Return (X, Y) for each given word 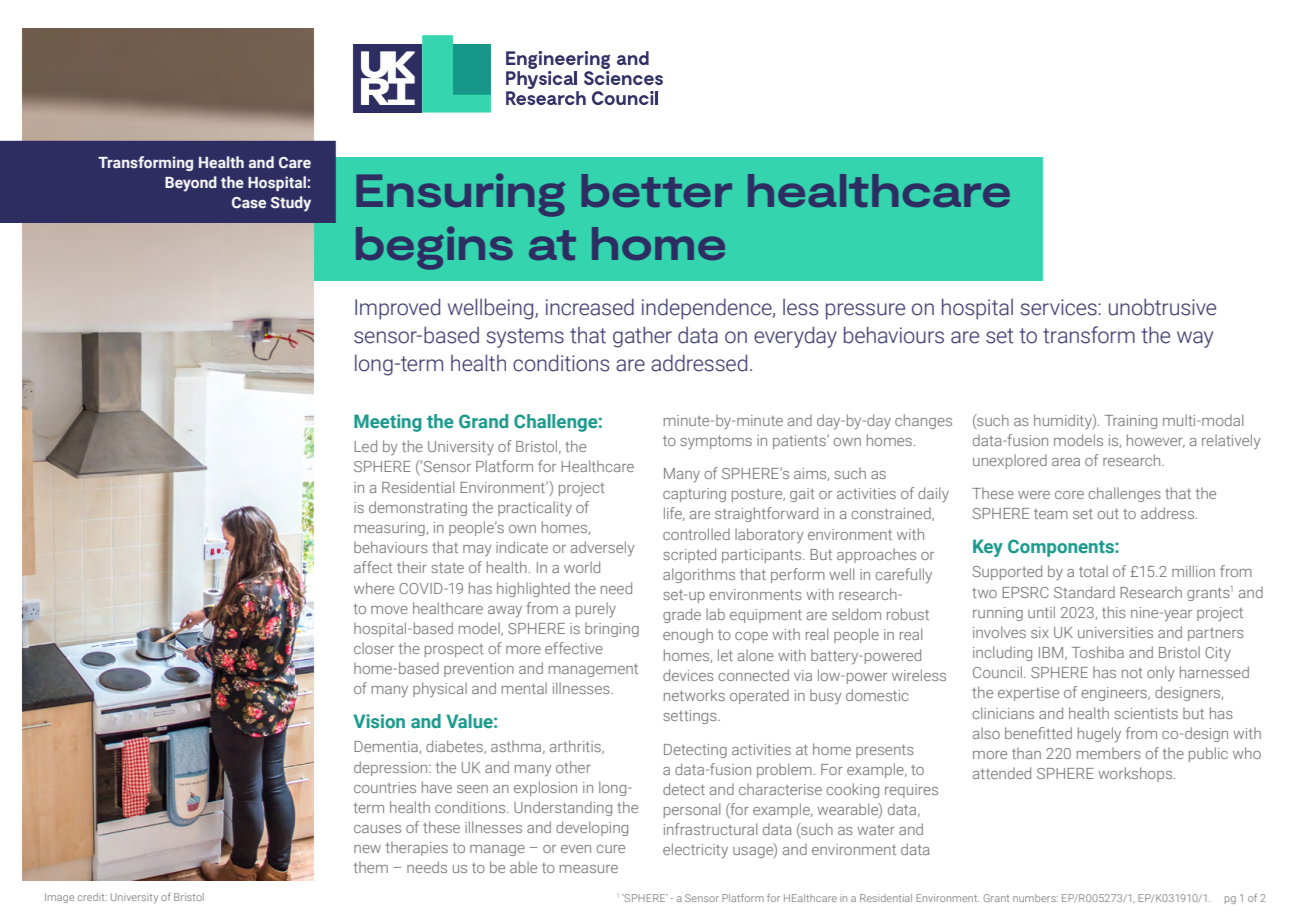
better (657, 190)
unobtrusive (1162, 307)
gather (642, 337)
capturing (694, 495)
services (1059, 307)
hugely (1099, 735)
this (1114, 612)
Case (249, 202)
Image (59, 898)
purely (596, 610)
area (1066, 462)
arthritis (576, 747)
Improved (397, 309)
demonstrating (418, 508)
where (374, 588)
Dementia (387, 747)
